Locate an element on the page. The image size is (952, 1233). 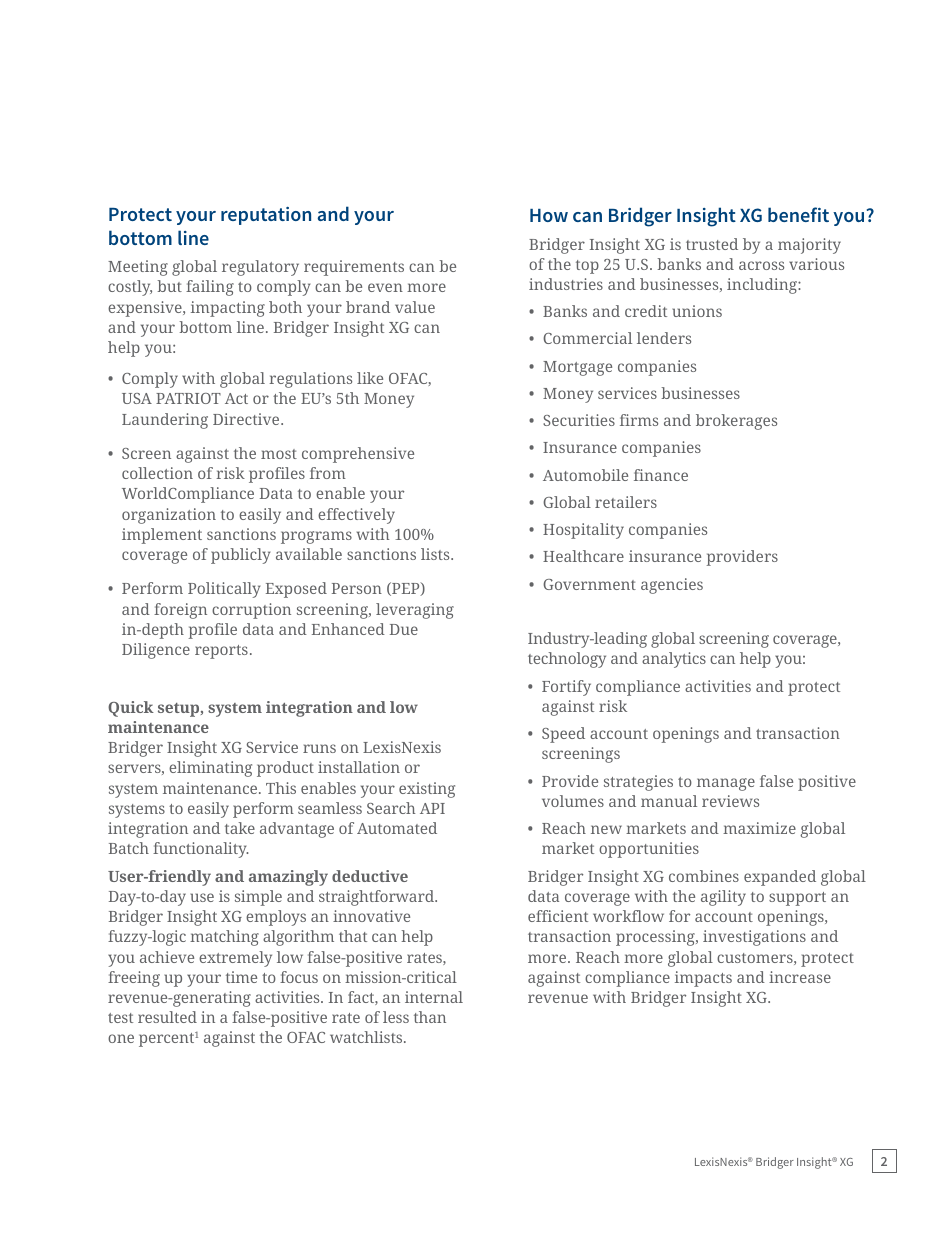
trusted is located at coordinates (712, 244).
